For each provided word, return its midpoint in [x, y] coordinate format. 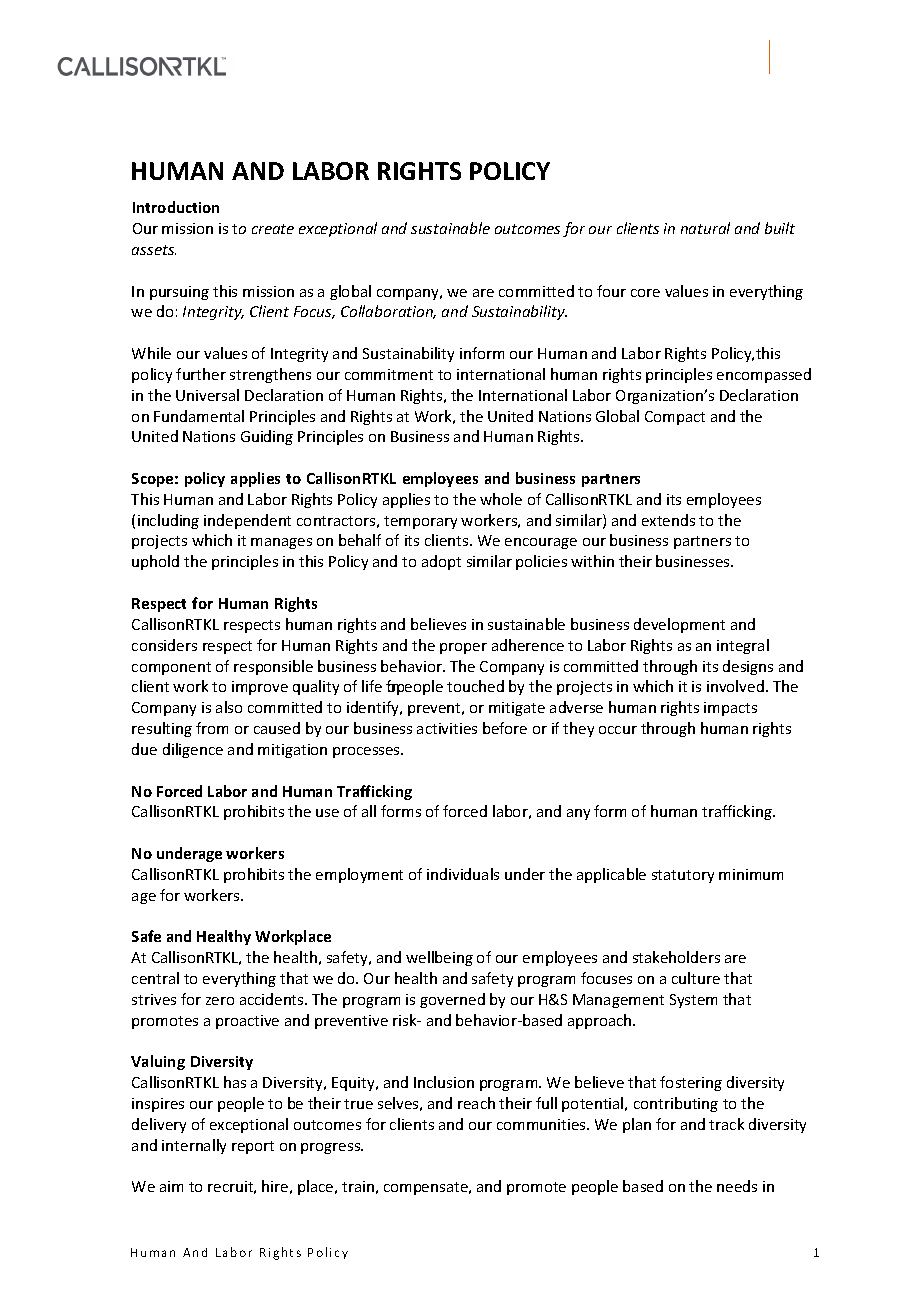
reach [476, 1103]
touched [475, 686]
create [273, 229]
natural [705, 228]
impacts [730, 709]
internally [194, 1146]
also [229, 707]
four [611, 291]
